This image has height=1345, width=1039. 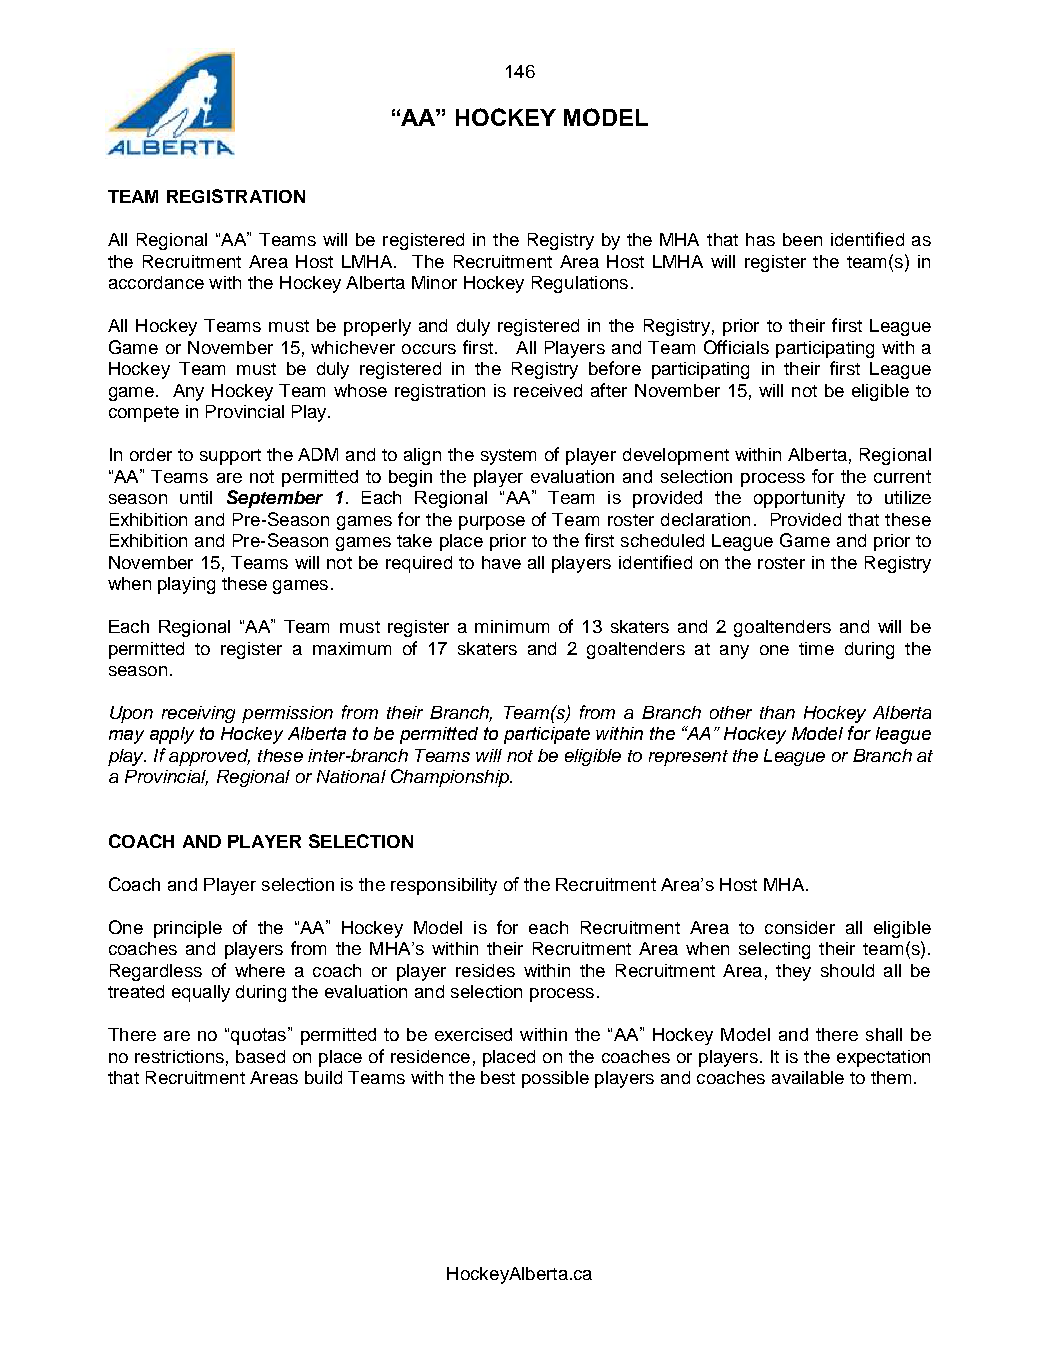 What do you see at coordinates (444, 886) in the image?
I see `responsibility` at bounding box center [444, 886].
